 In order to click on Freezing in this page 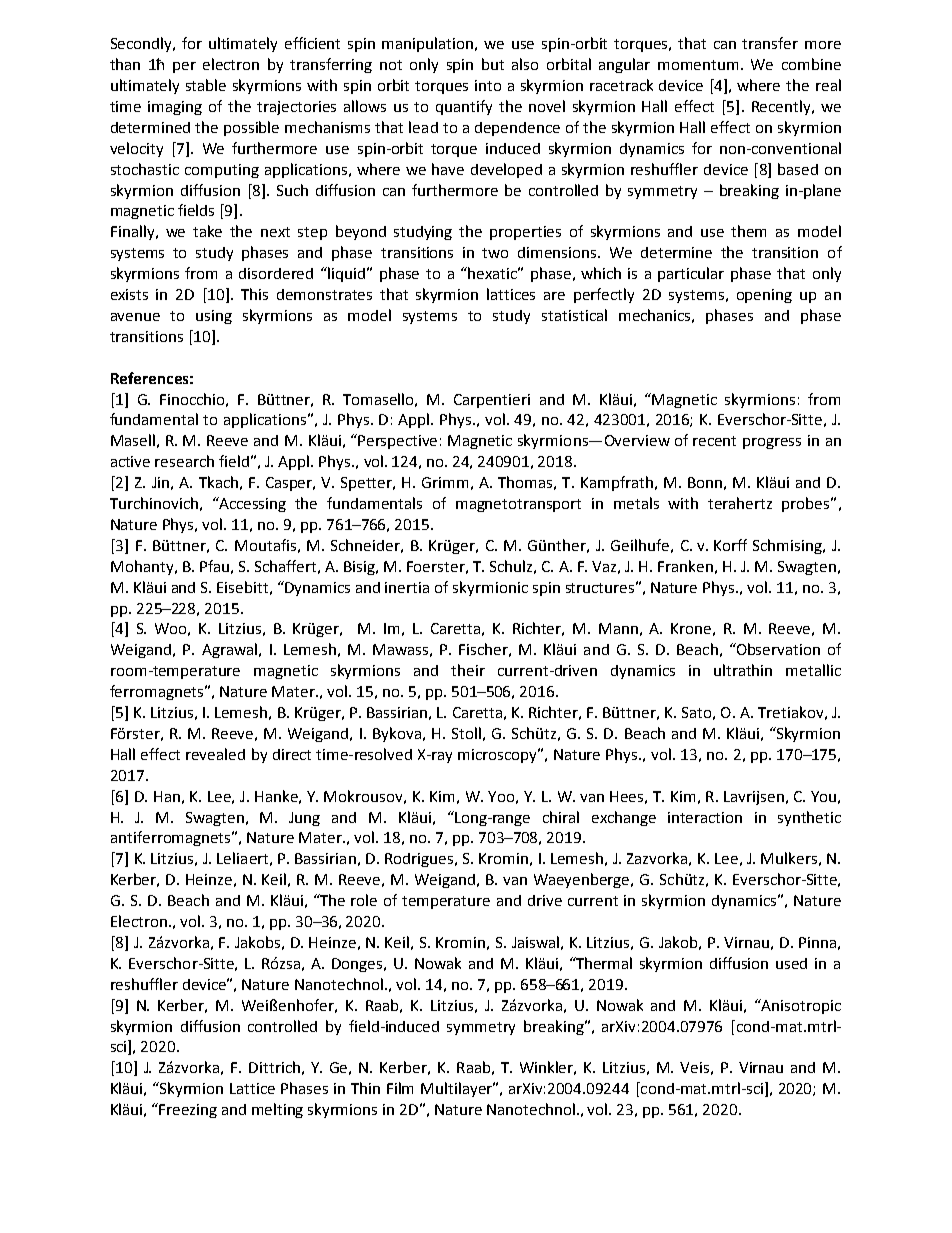, I will do `click(188, 1111)`.
